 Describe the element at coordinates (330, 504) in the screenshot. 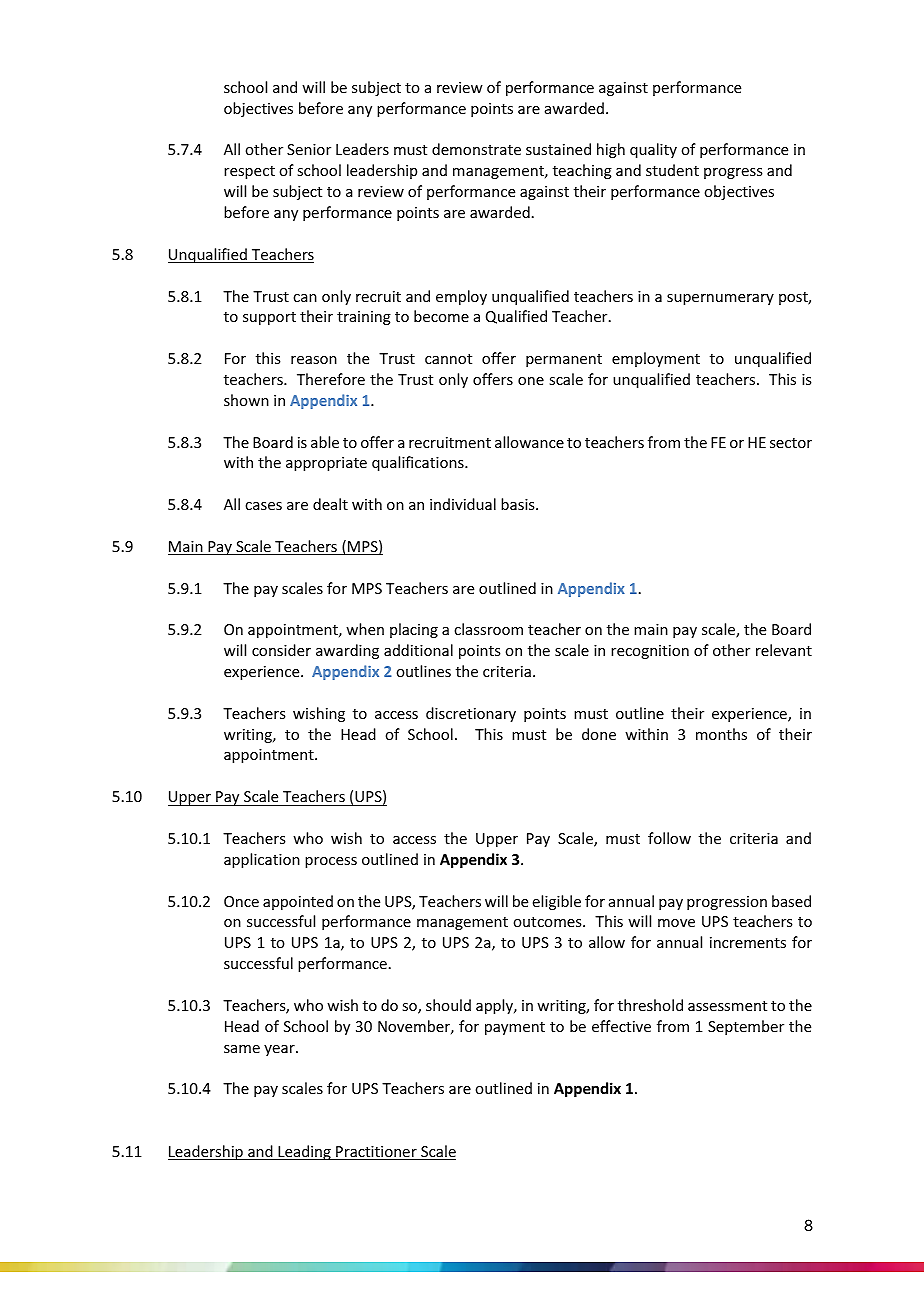

I see `dealt` at that location.
